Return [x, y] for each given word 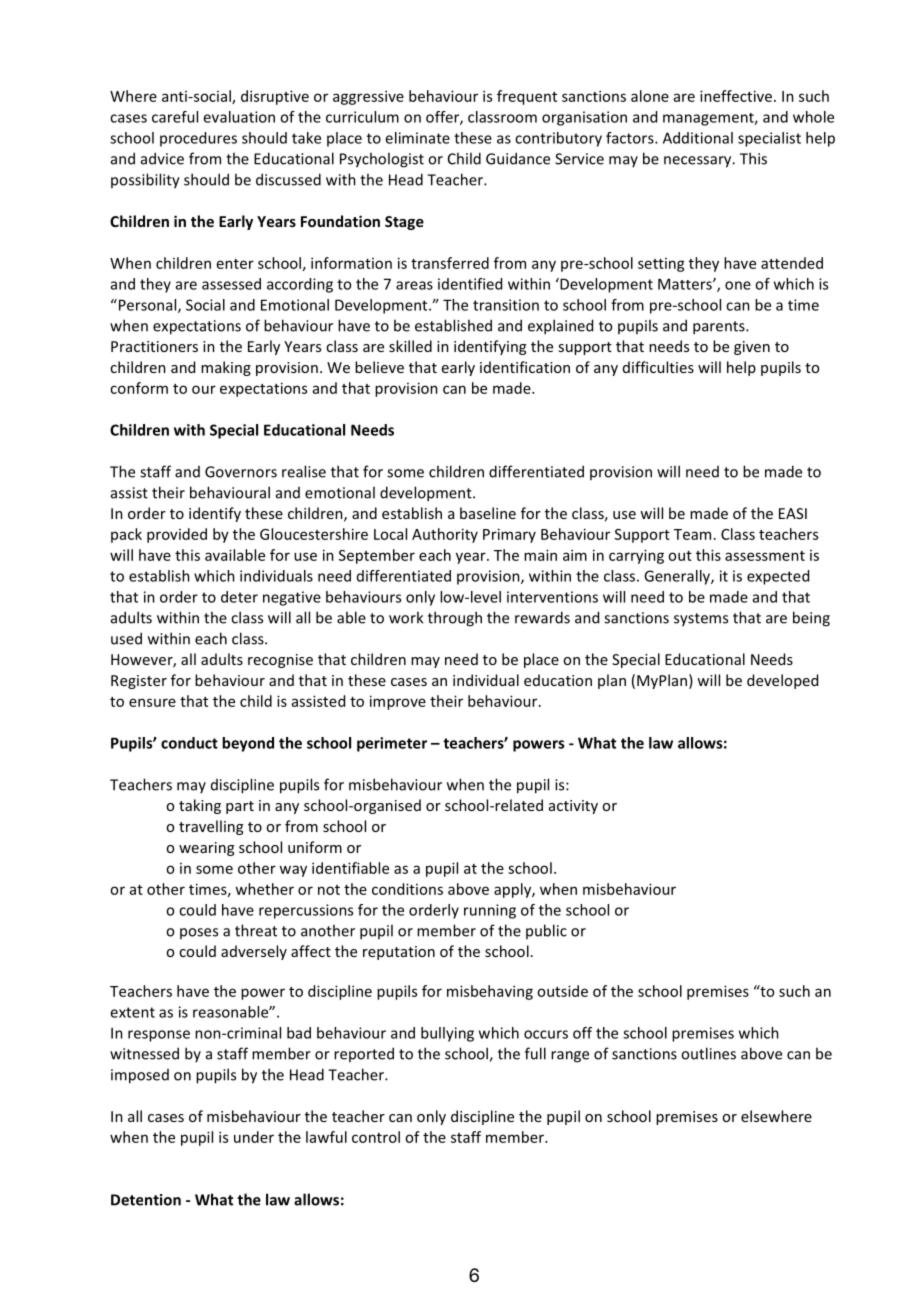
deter [239, 597]
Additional [698, 138]
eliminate [417, 138]
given [752, 348]
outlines [708, 1053]
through [455, 619]
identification [525, 367]
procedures [198, 139]
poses [199, 933]
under [254, 1137]
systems [701, 620]
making [226, 368]
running [490, 911]
